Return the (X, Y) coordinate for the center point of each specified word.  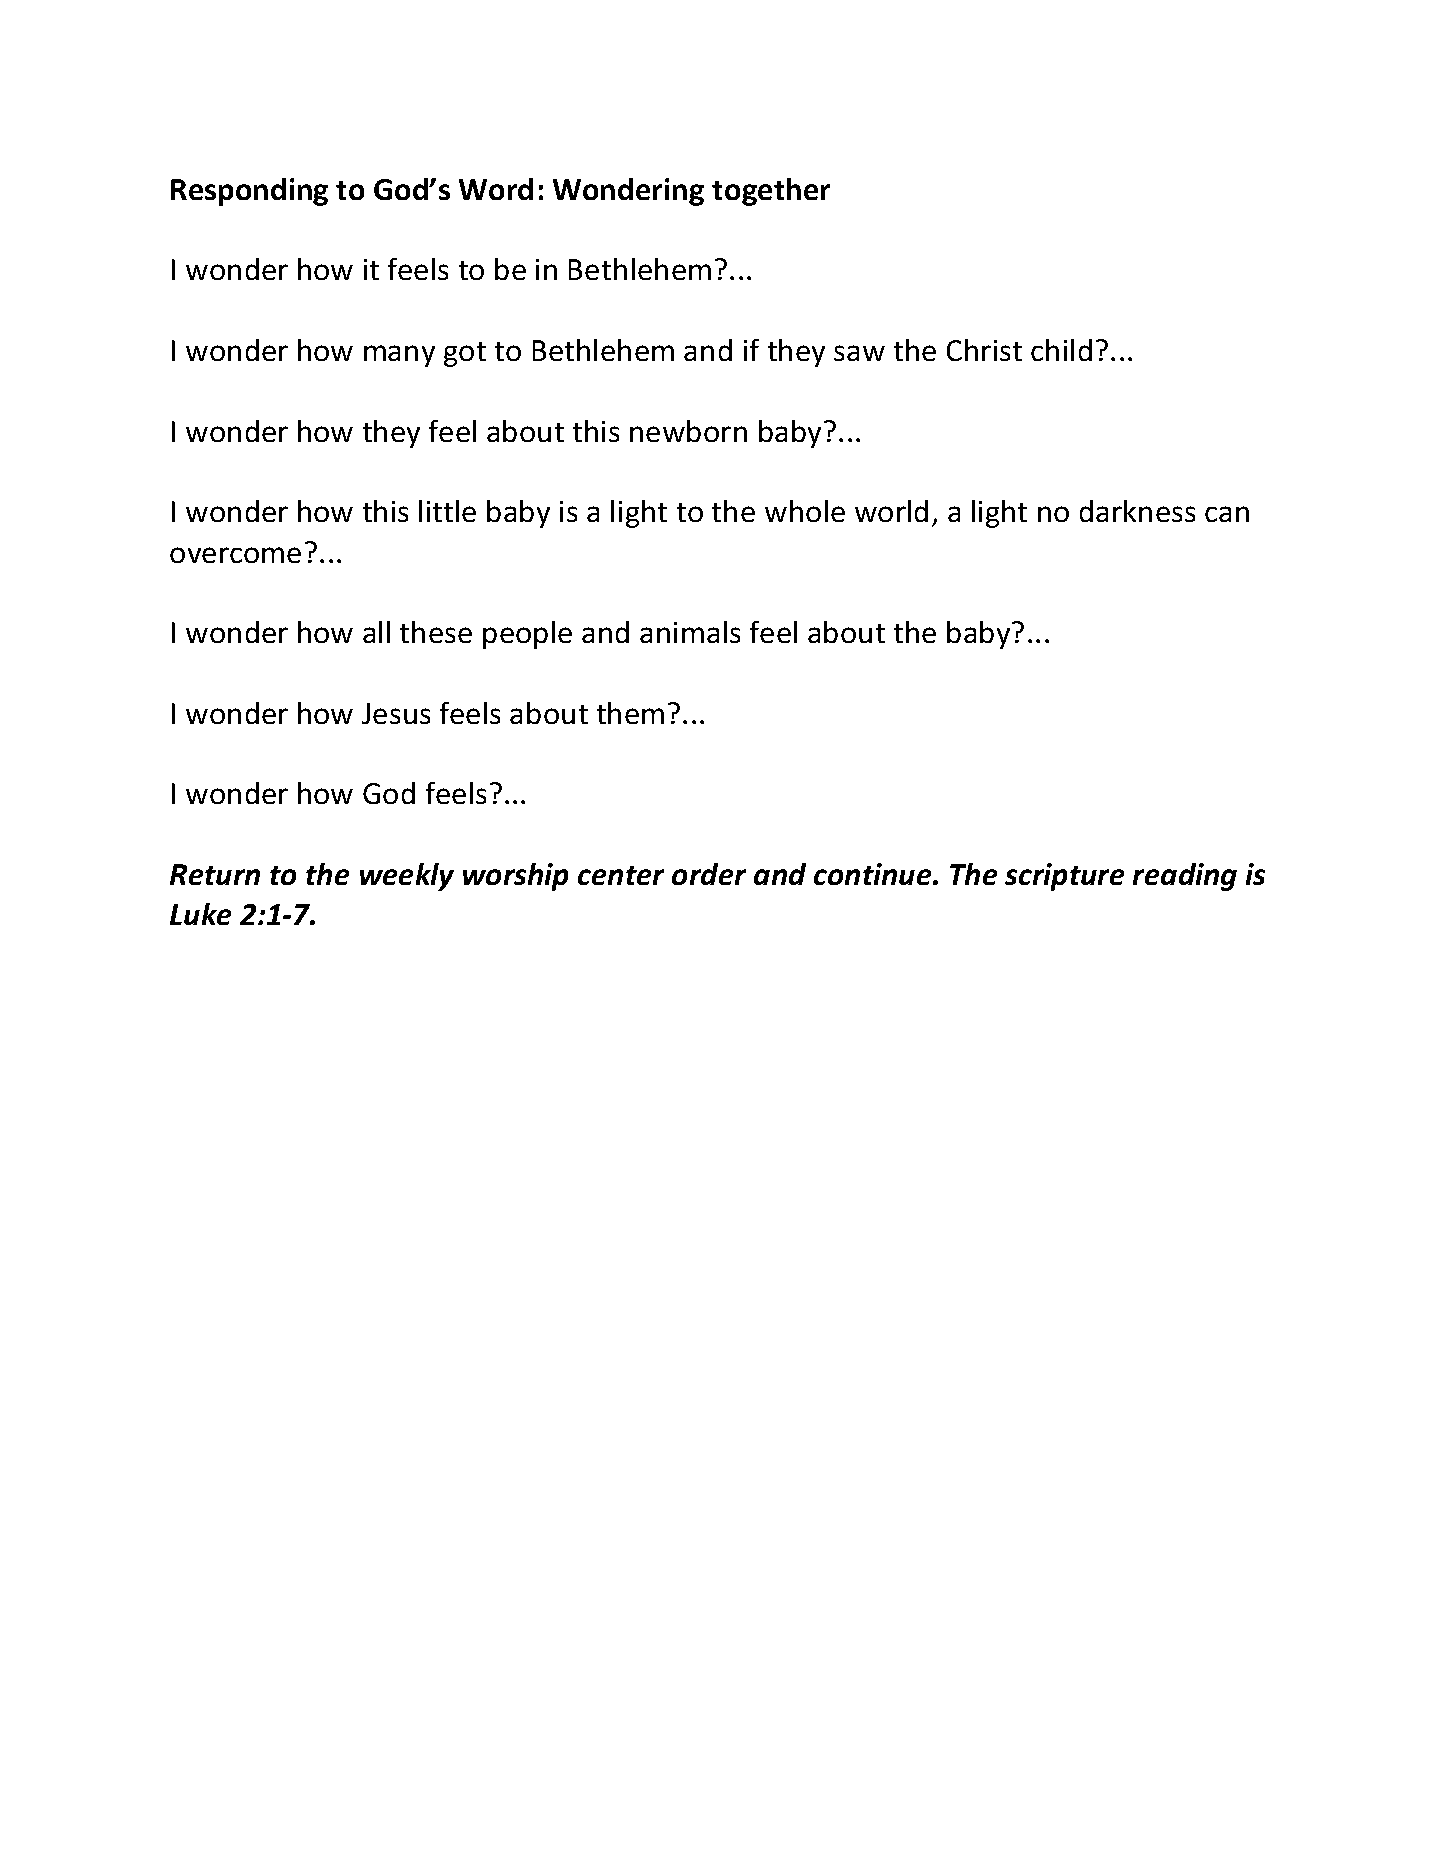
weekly (407, 877)
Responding (249, 192)
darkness (1137, 511)
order (709, 874)
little (447, 511)
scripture (1064, 877)
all (376, 632)
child (1061, 350)
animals (690, 632)
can (1227, 514)
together (771, 192)
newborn (688, 431)
